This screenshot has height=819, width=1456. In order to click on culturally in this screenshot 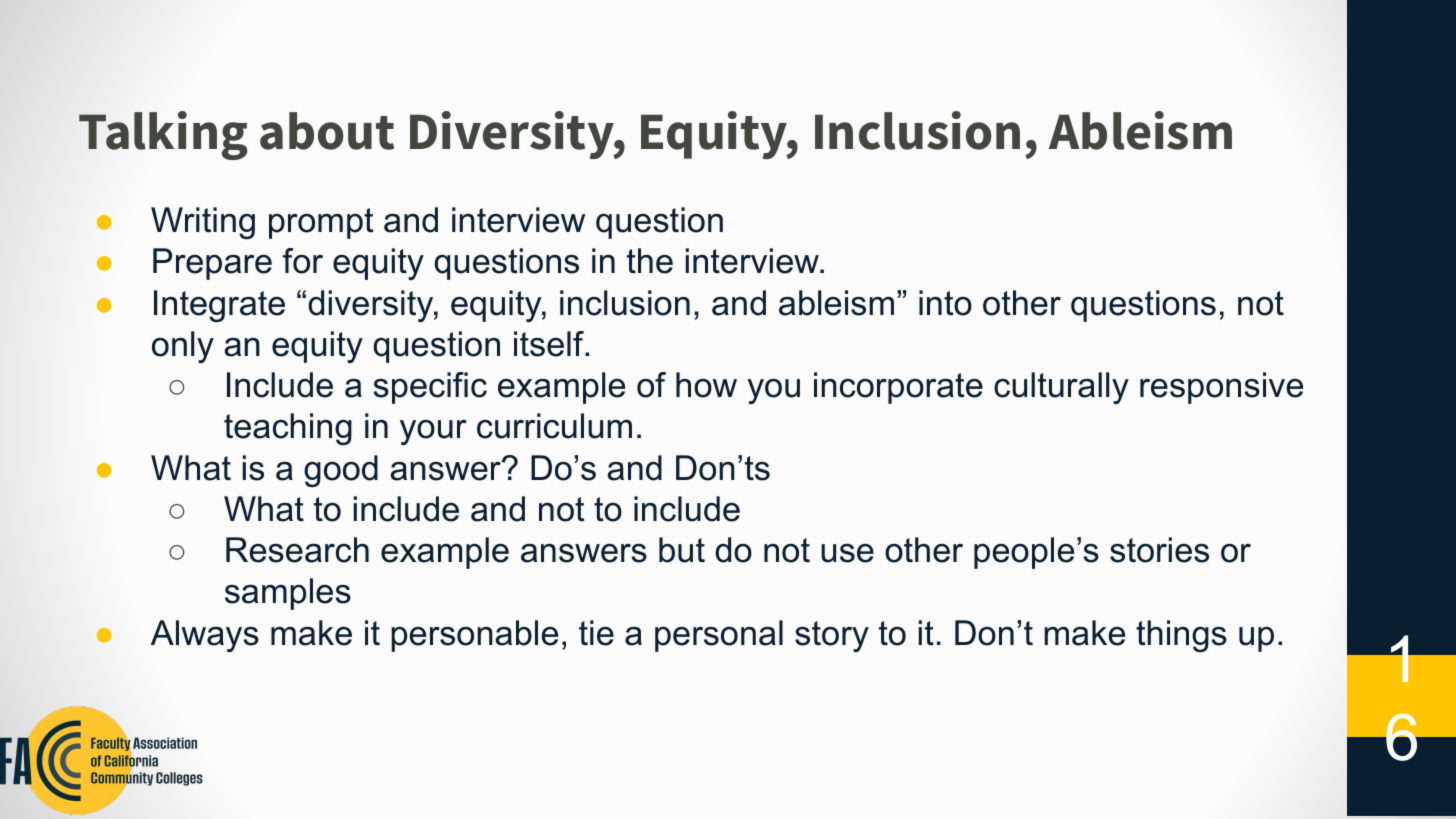, I will do `click(1061, 388)`.
